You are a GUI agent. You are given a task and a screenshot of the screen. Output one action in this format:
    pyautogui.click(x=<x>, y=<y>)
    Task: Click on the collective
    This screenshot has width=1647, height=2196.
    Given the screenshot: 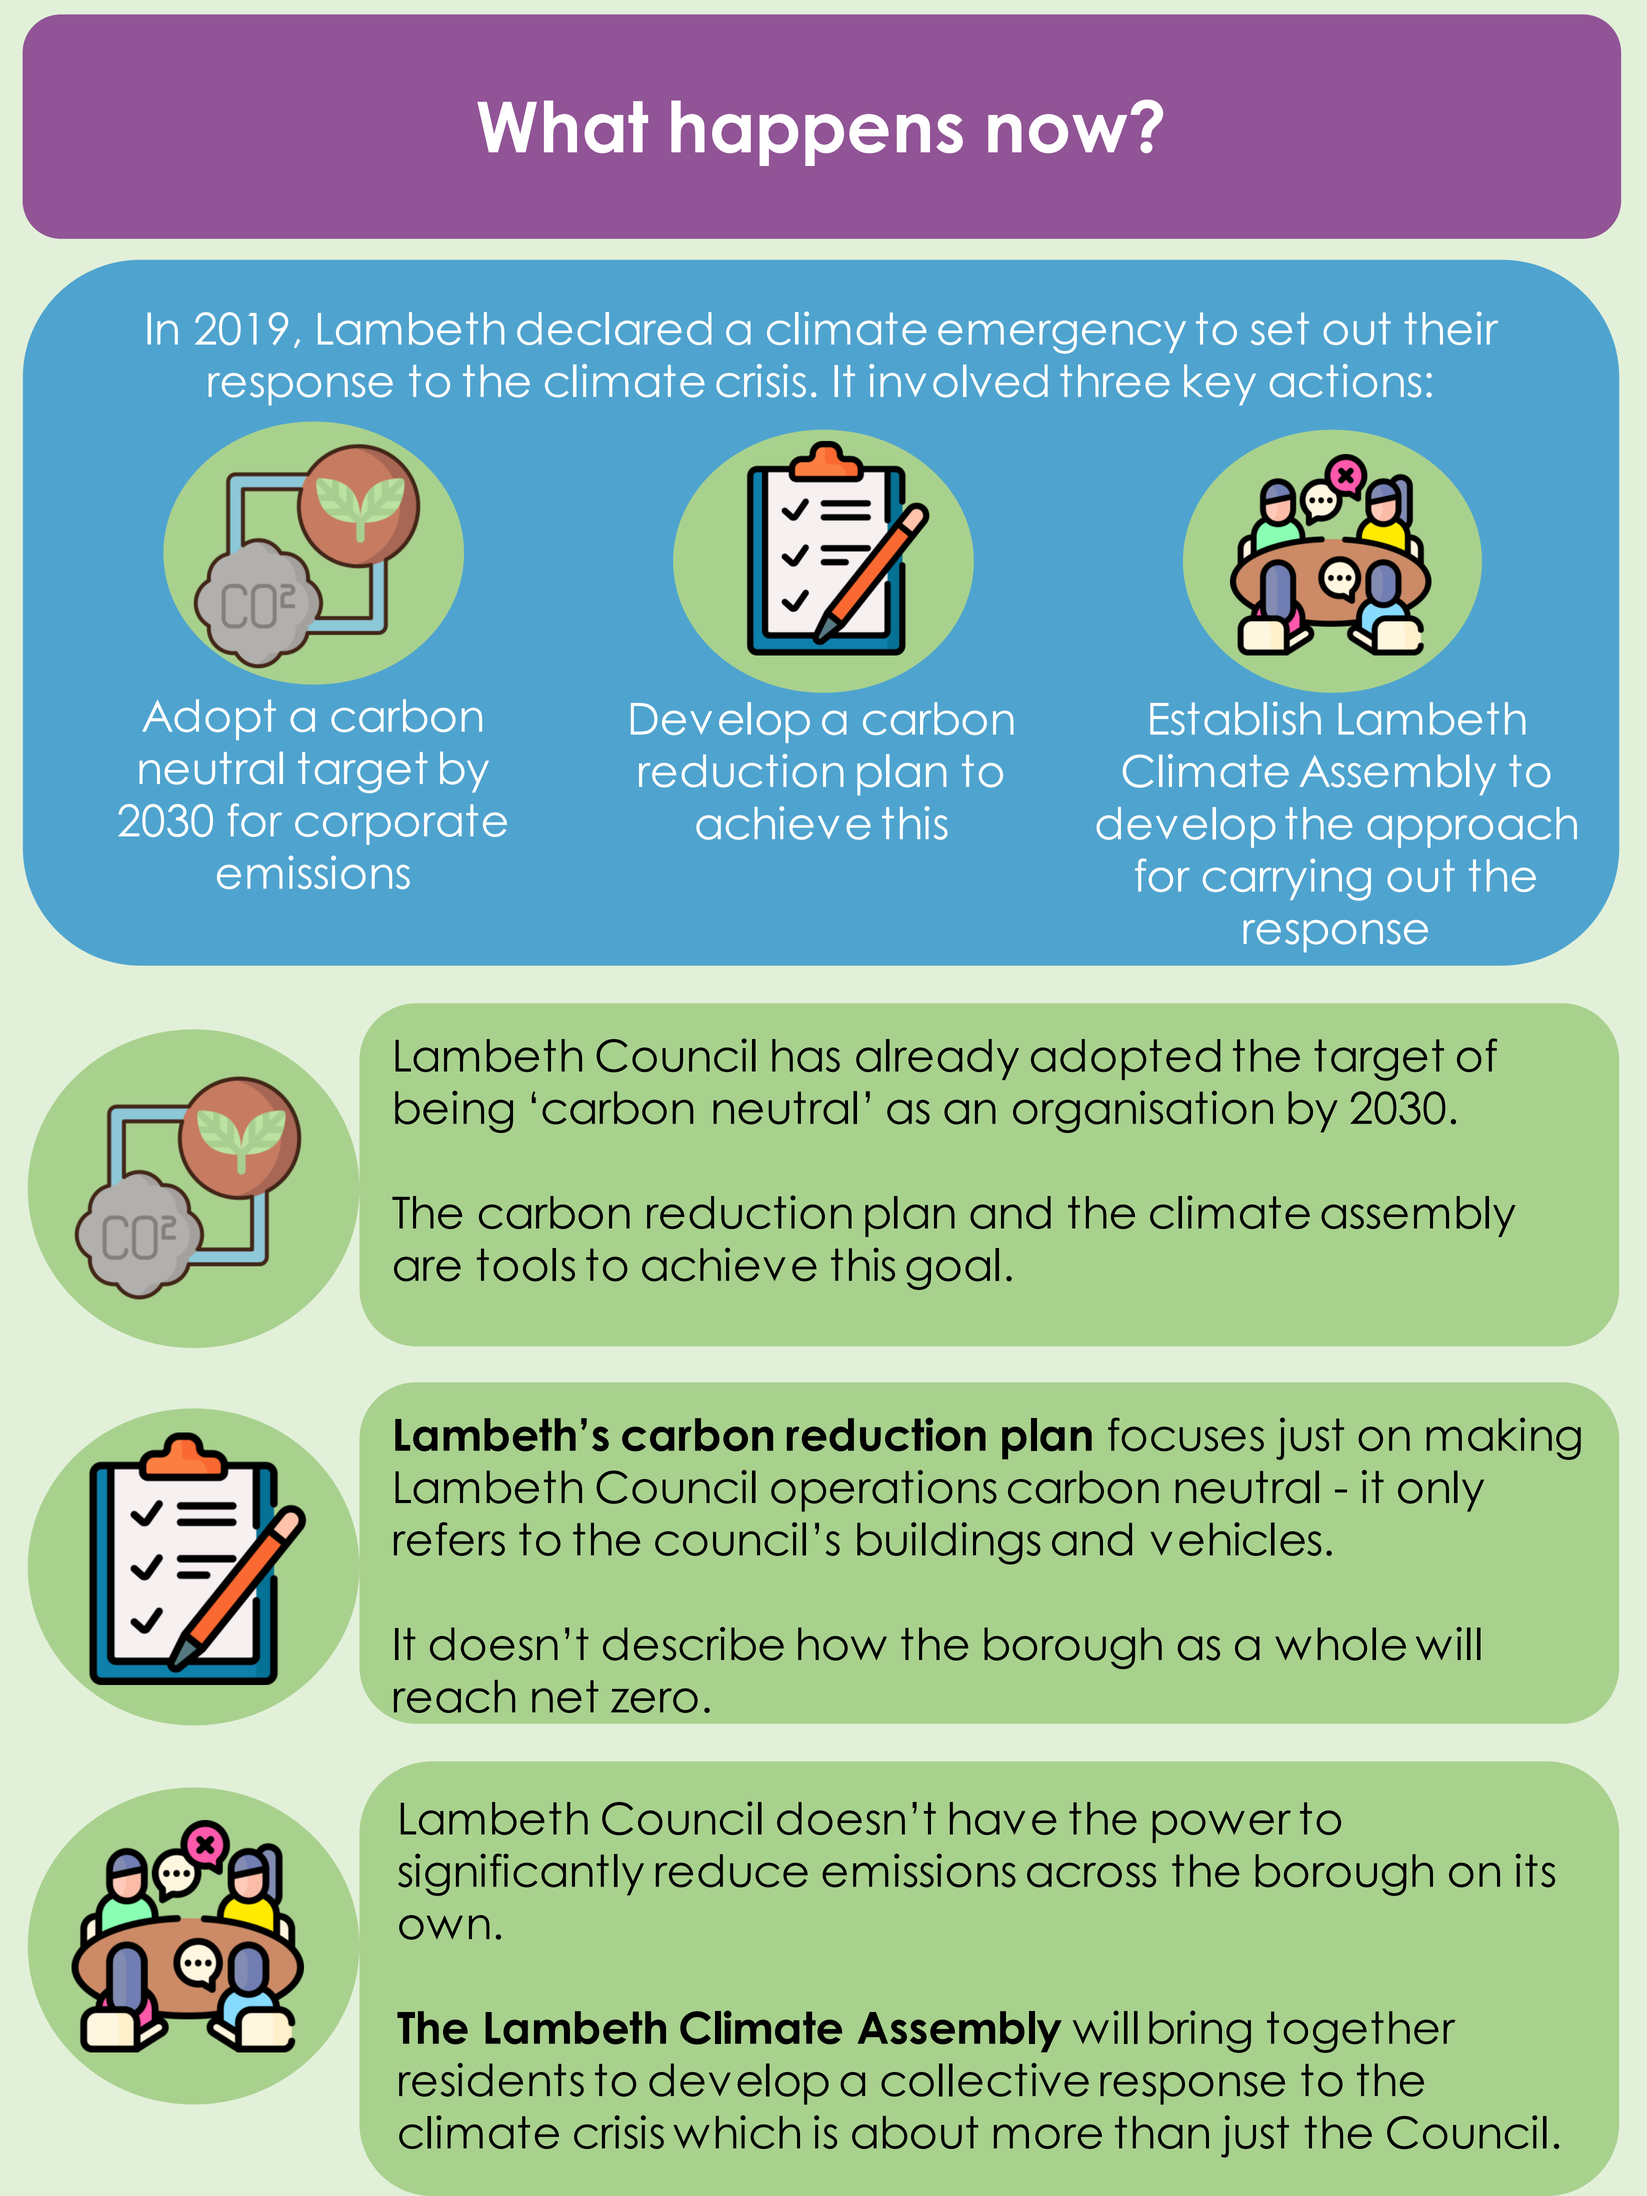 What is the action you would take?
    pyautogui.click(x=985, y=2080)
